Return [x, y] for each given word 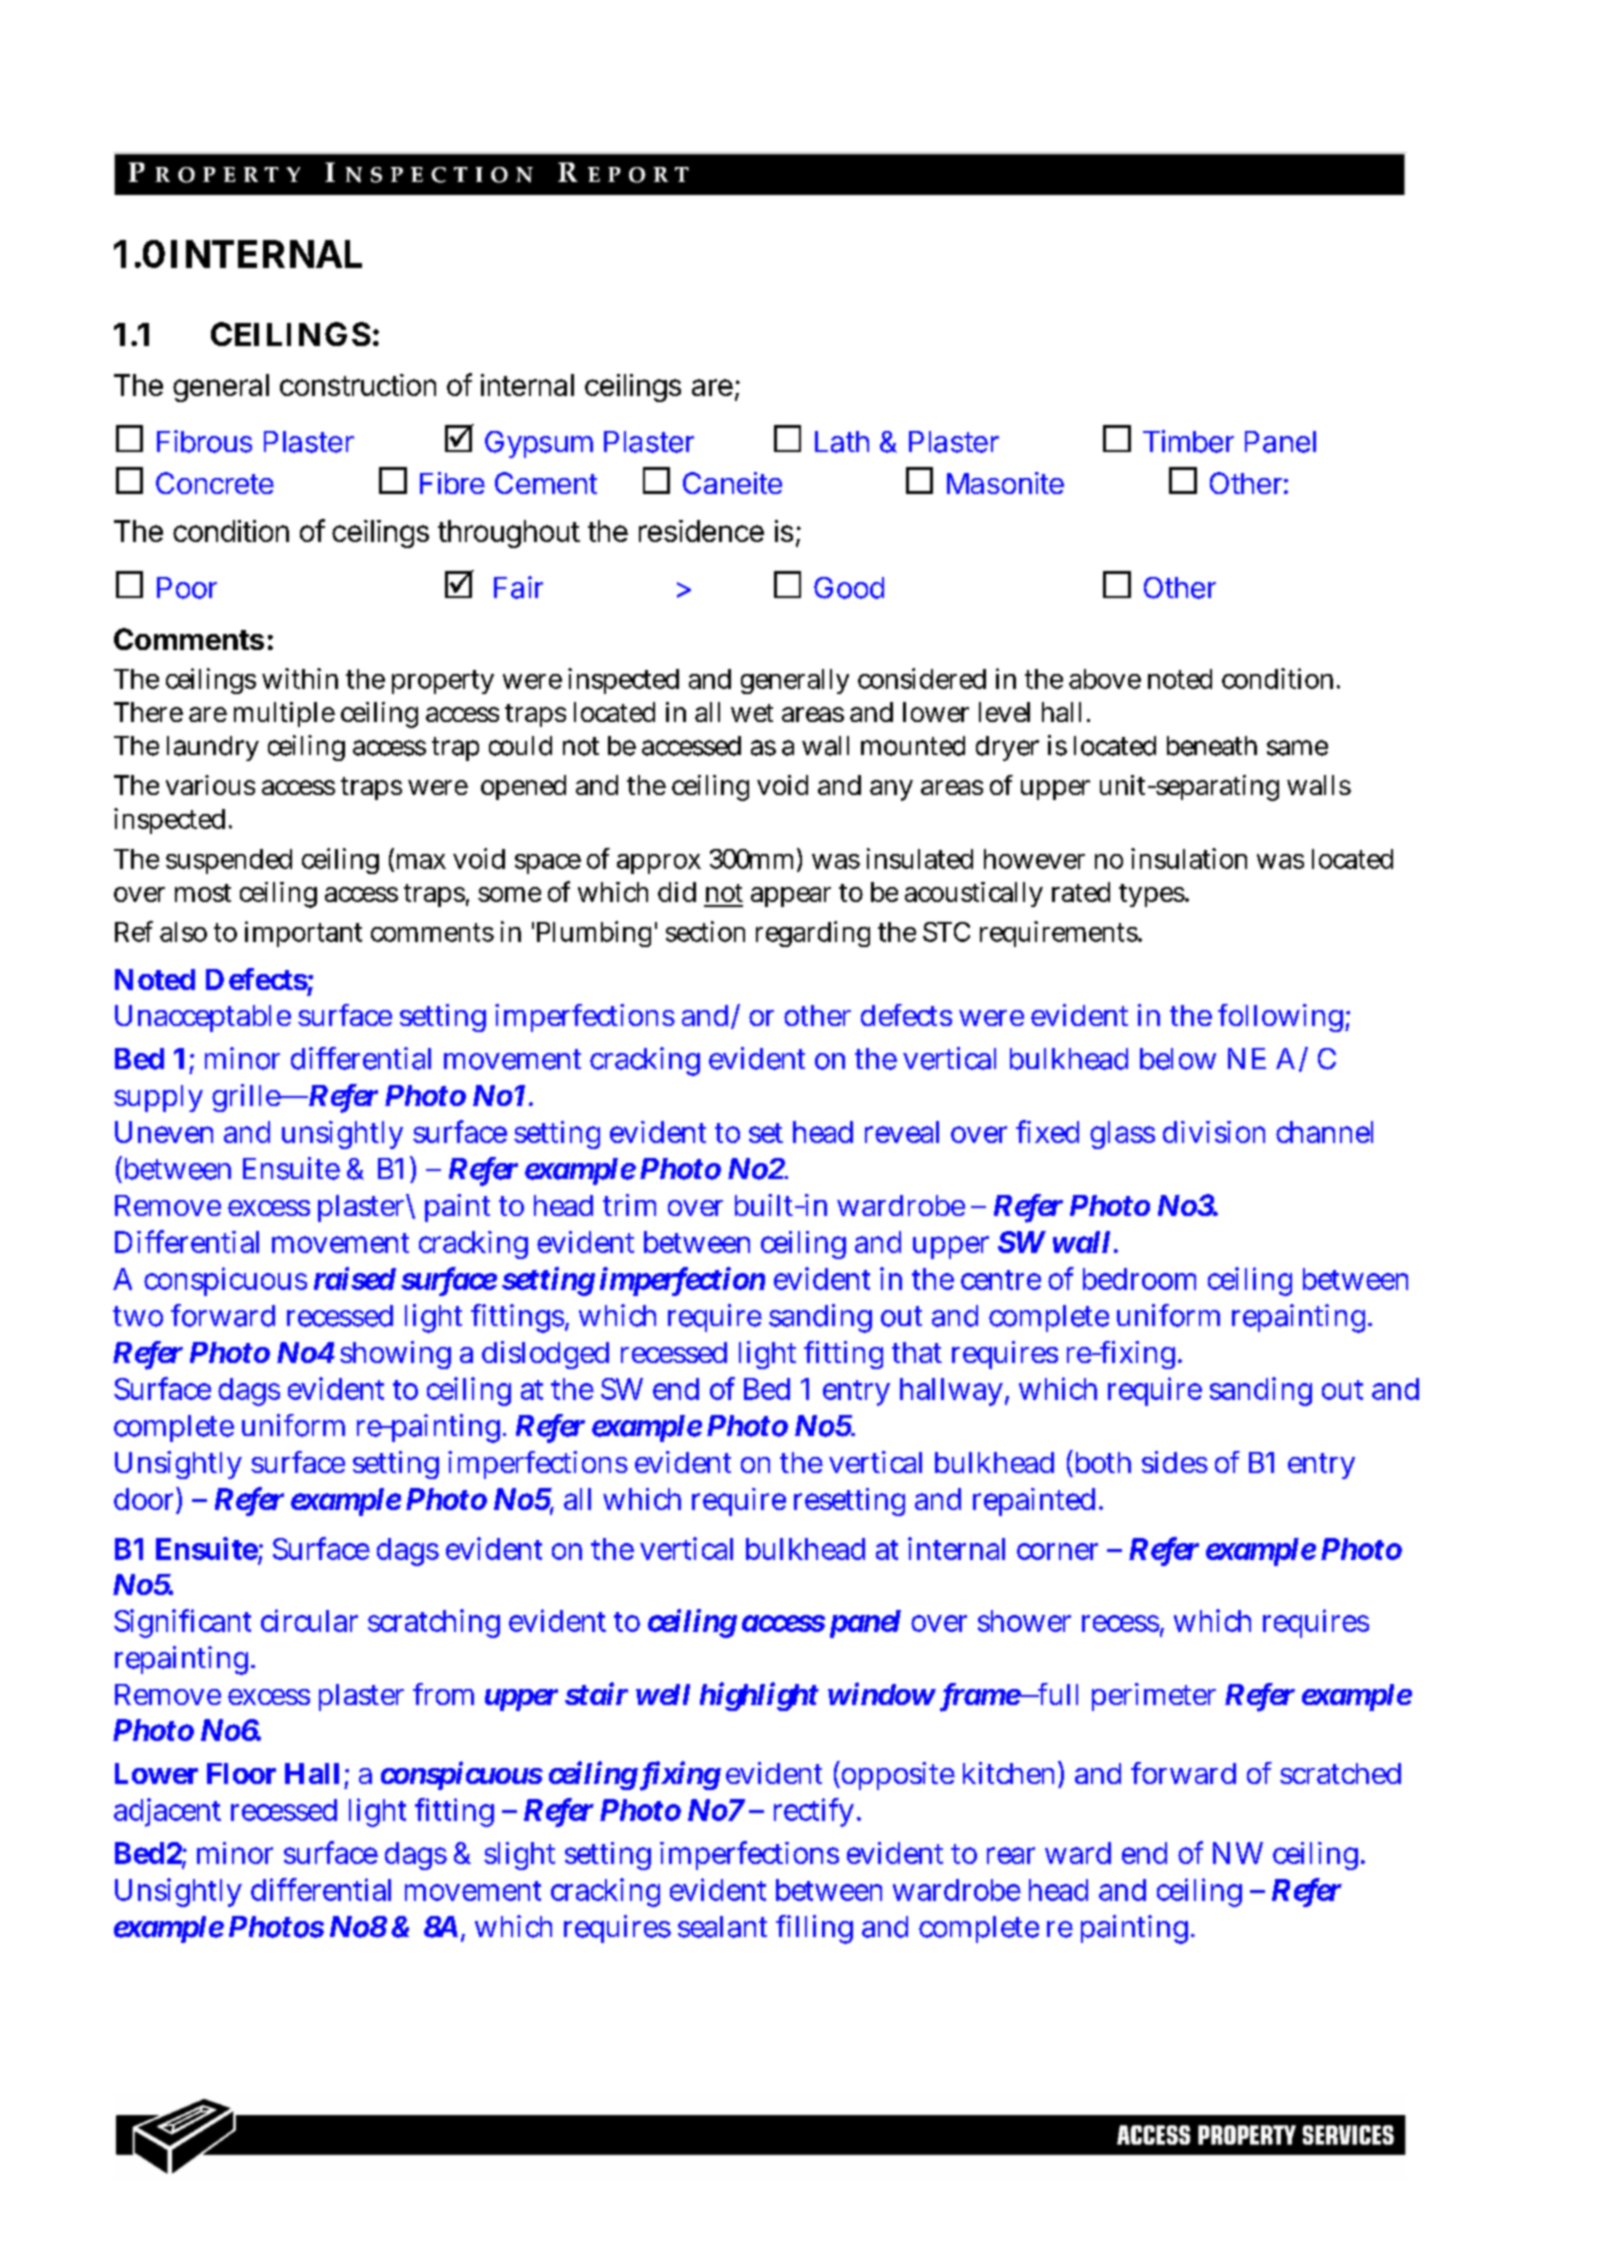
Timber [1188, 441]
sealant [722, 1927]
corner [1057, 1551]
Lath [842, 442]
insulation [1189, 858]
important [303, 934]
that [917, 1352]
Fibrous [204, 441]
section [705, 931]
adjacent [167, 1812]
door [143, 1499]
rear [1011, 1855]
